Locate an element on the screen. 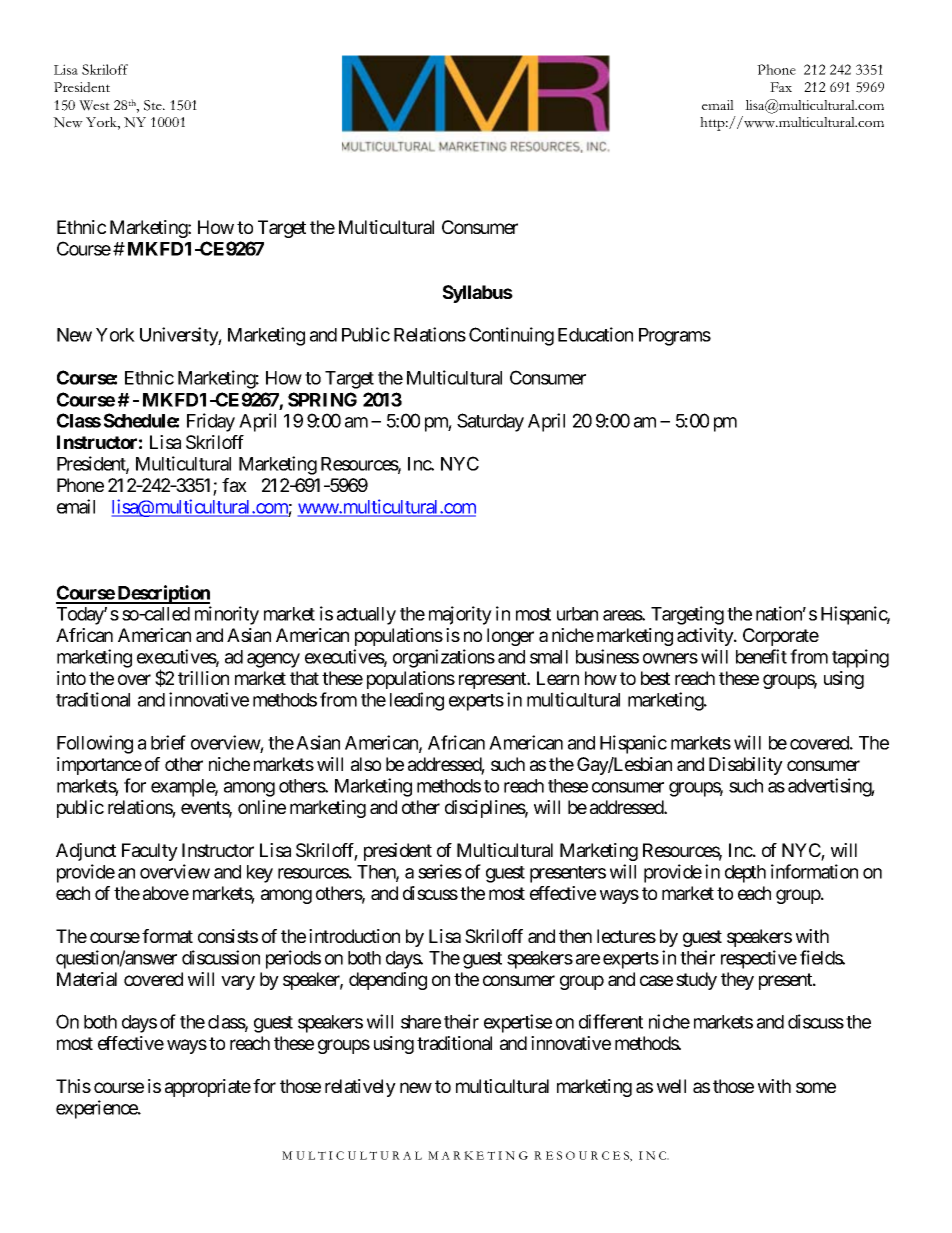 The height and width of the screenshot is (1233, 952). Description is located at coordinates (162, 594).
